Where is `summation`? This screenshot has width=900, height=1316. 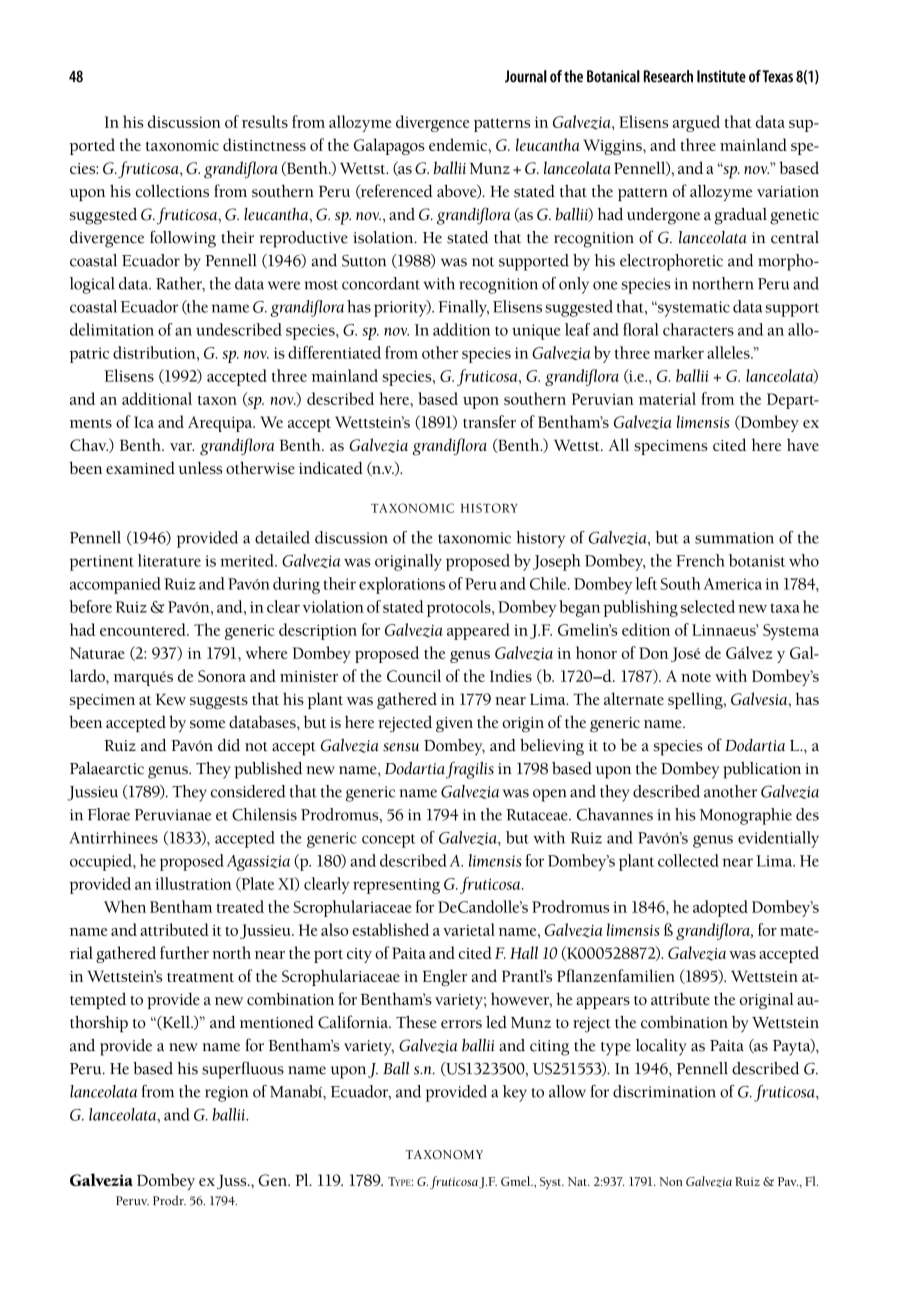
summation is located at coordinates (734, 538).
